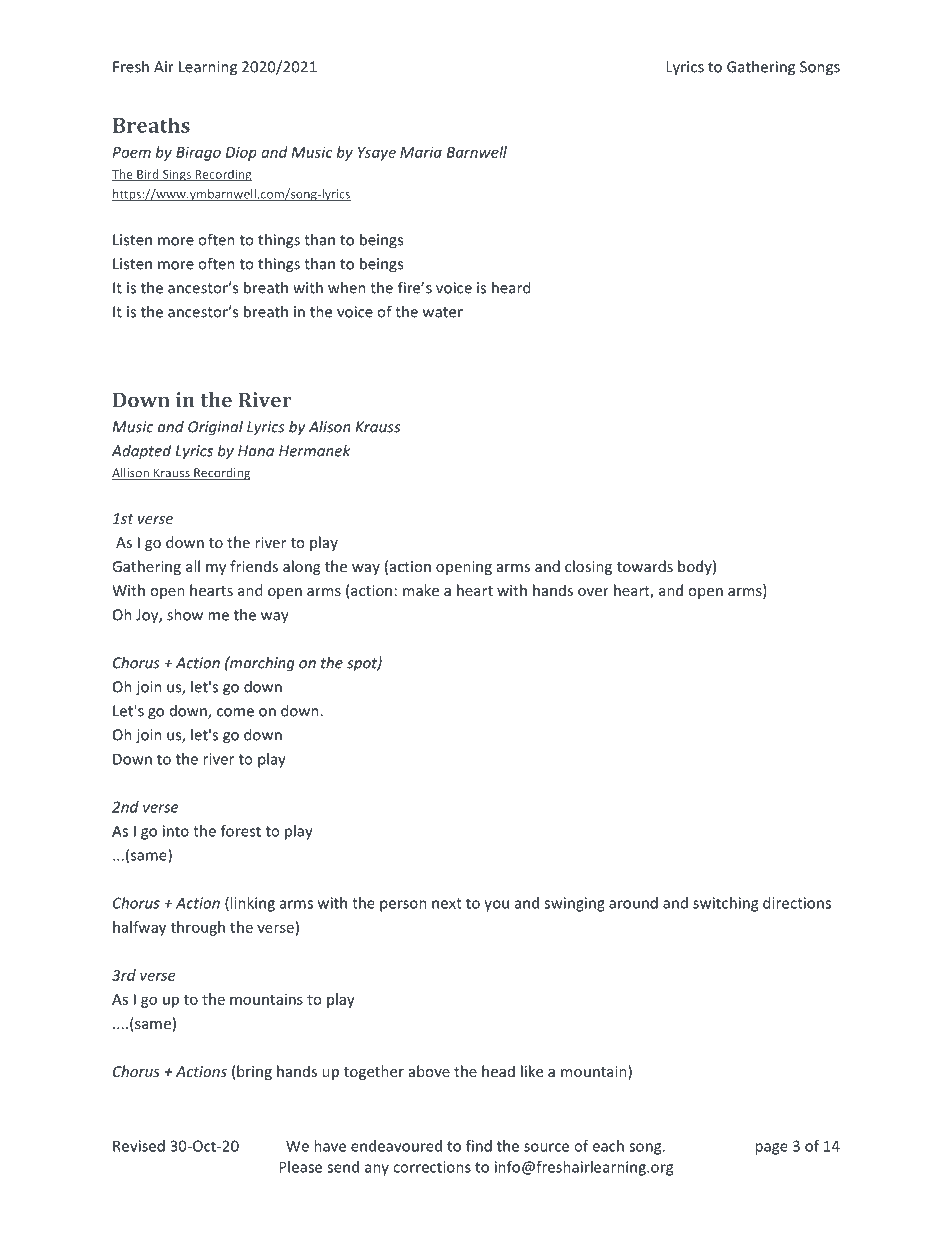  Describe the element at coordinates (421, 590) in the screenshot. I see `make` at that location.
